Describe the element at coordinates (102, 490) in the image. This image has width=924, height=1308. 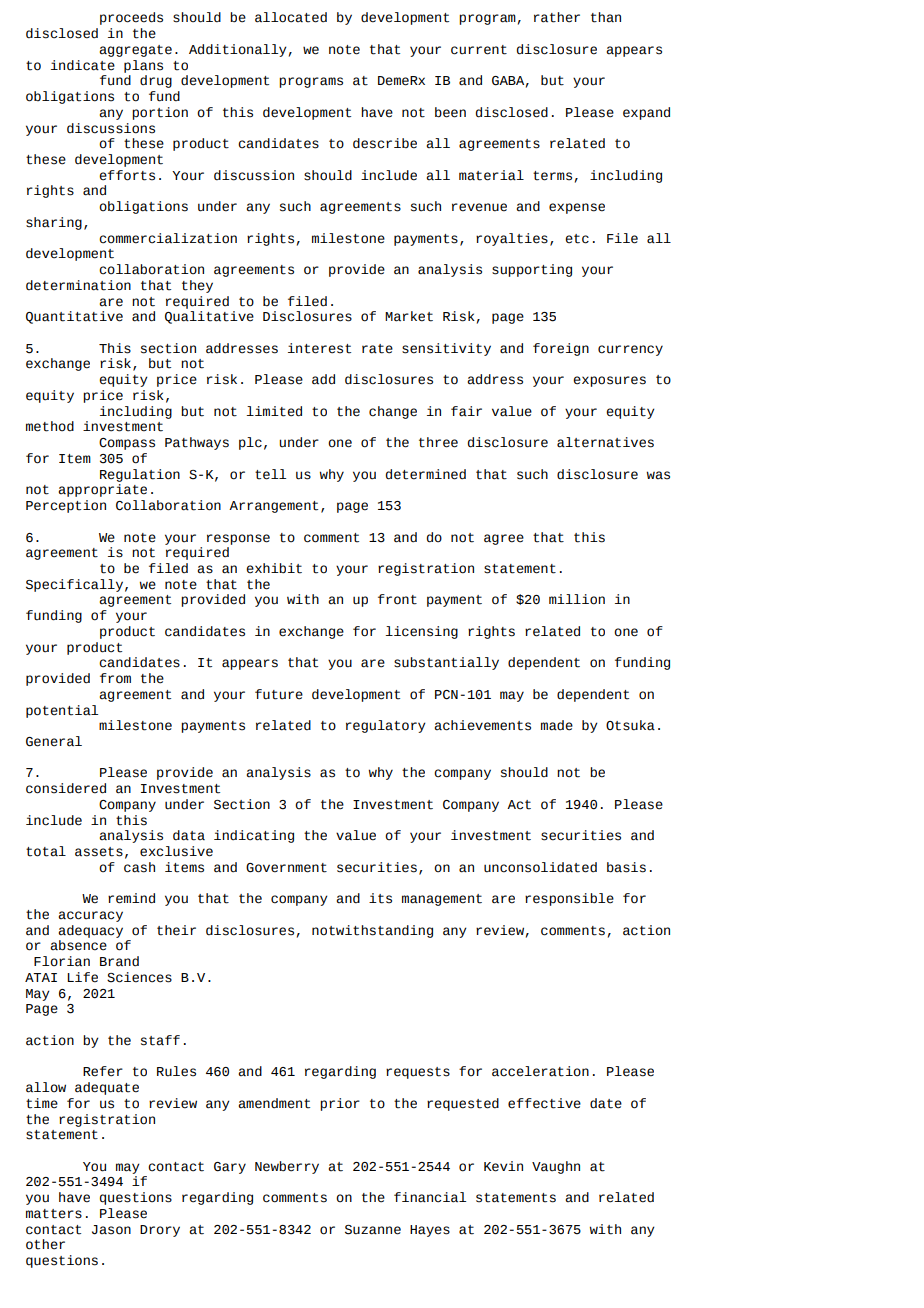
I see `appropriate` at that location.
